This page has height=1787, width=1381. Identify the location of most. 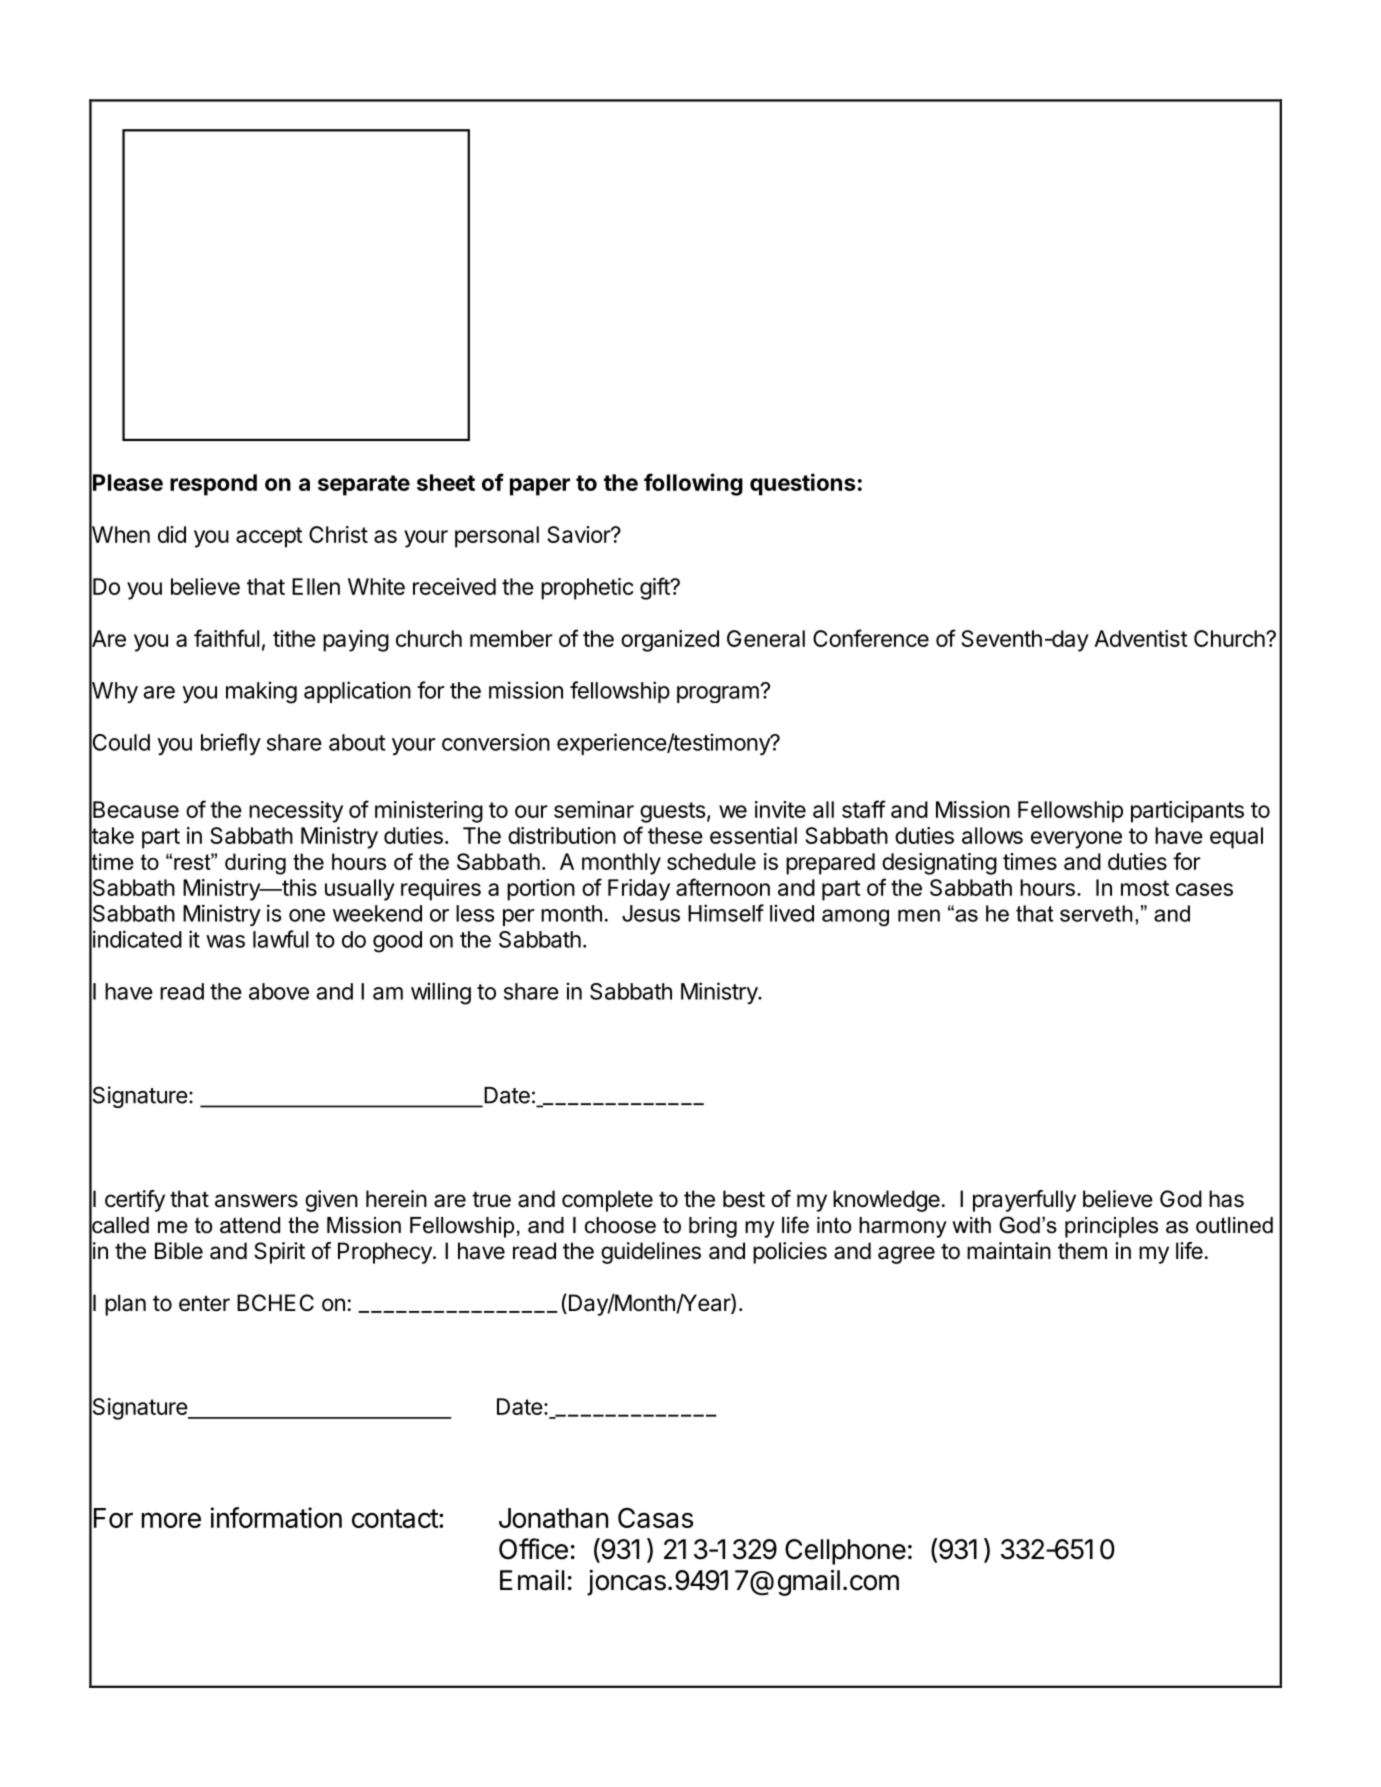
(1145, 888).
